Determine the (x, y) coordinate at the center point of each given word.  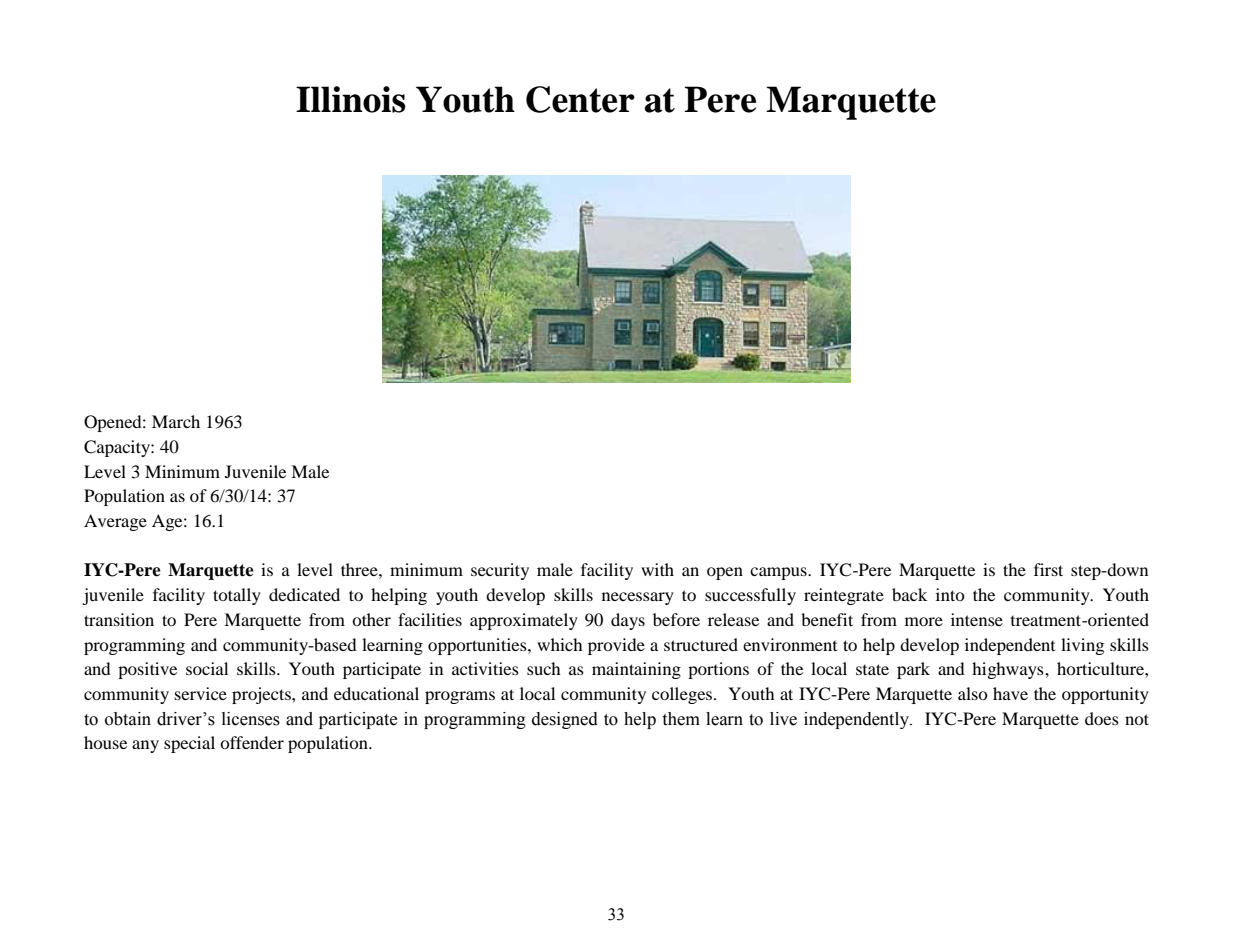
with (657, 569)
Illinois (351, 99)
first (1048, 569)
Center (580, 99)
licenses (251, 719)
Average (115, 522)
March (176, 421)
